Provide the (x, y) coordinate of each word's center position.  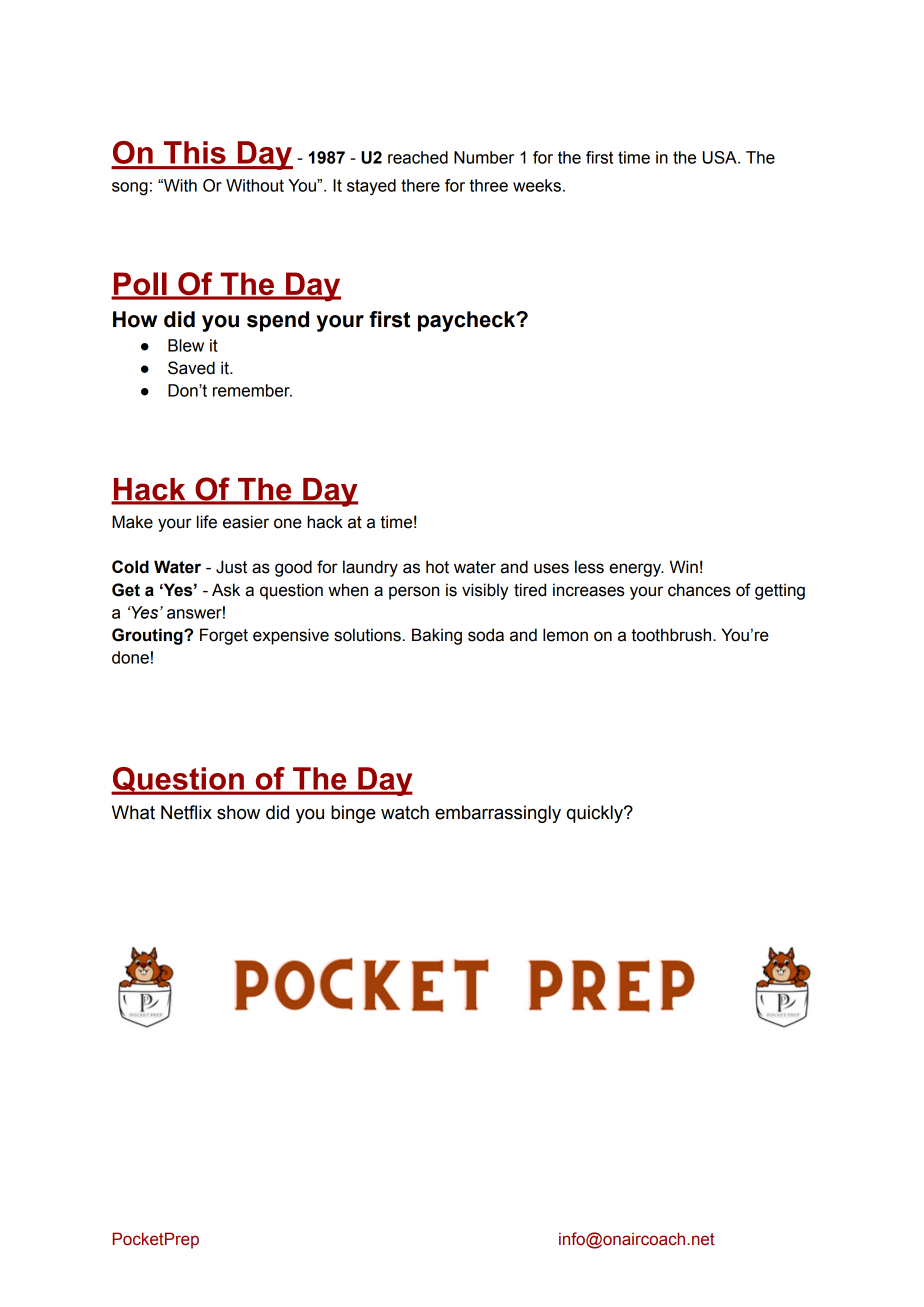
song (130, 189)
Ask (226, 590)
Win (684, 566)
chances (699, 590)
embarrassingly (498, 814)
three (489, 185)
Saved (191, 368)
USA (721, 157)
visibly (485, 591)
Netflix (186, 812)
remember (252, 390)
